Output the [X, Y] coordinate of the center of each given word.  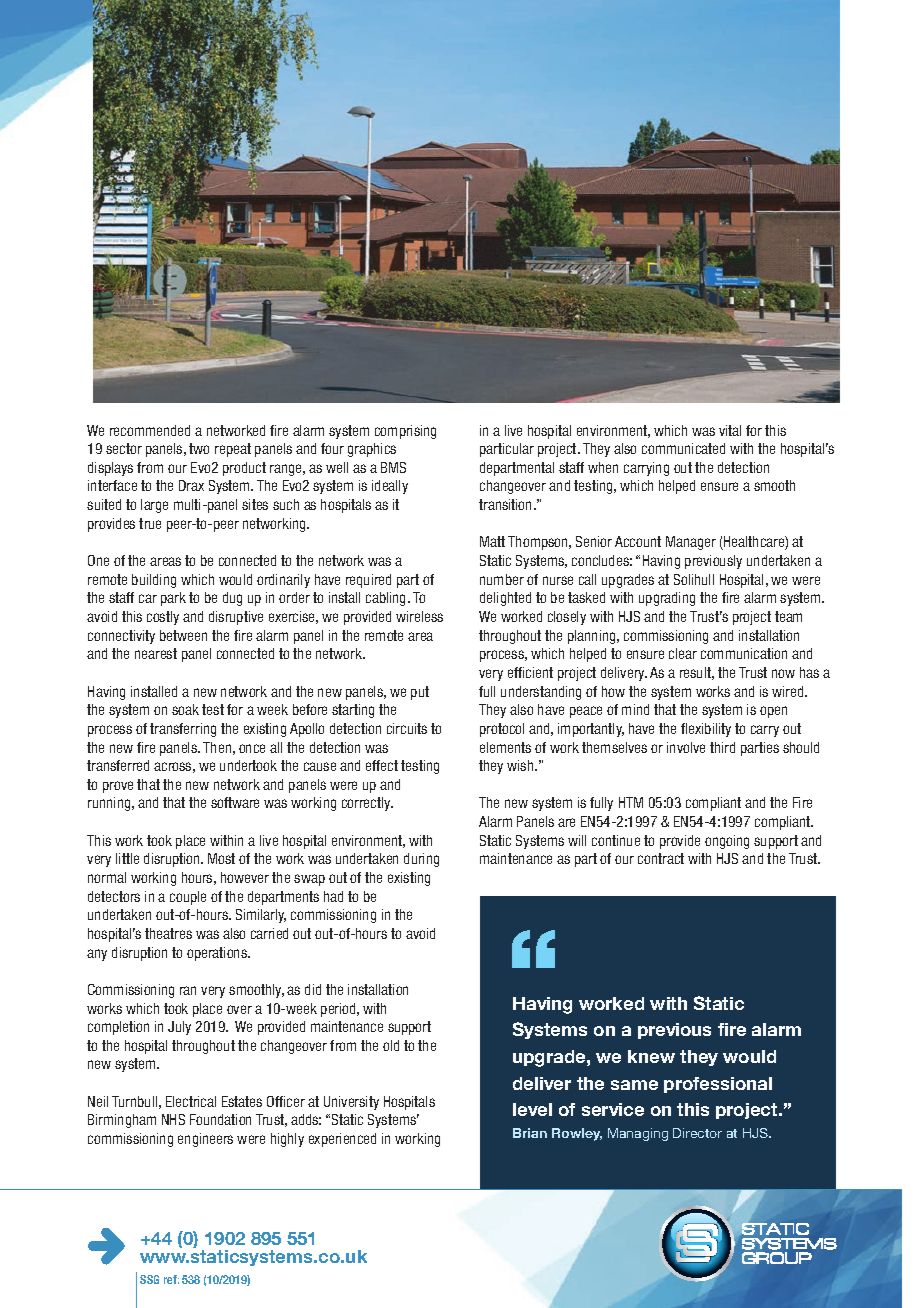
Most [221, 858]
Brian [530, 1133]
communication [744, 653]
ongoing [727, 842]
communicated [683, 448]
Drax [191, 485]
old [391, 1045]
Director [697, 1133]
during [421, 860]
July [179, 1028]
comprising [405, 432]
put [420, 693]
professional [718, 1085]
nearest [156, 653]
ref [171, 1279]
